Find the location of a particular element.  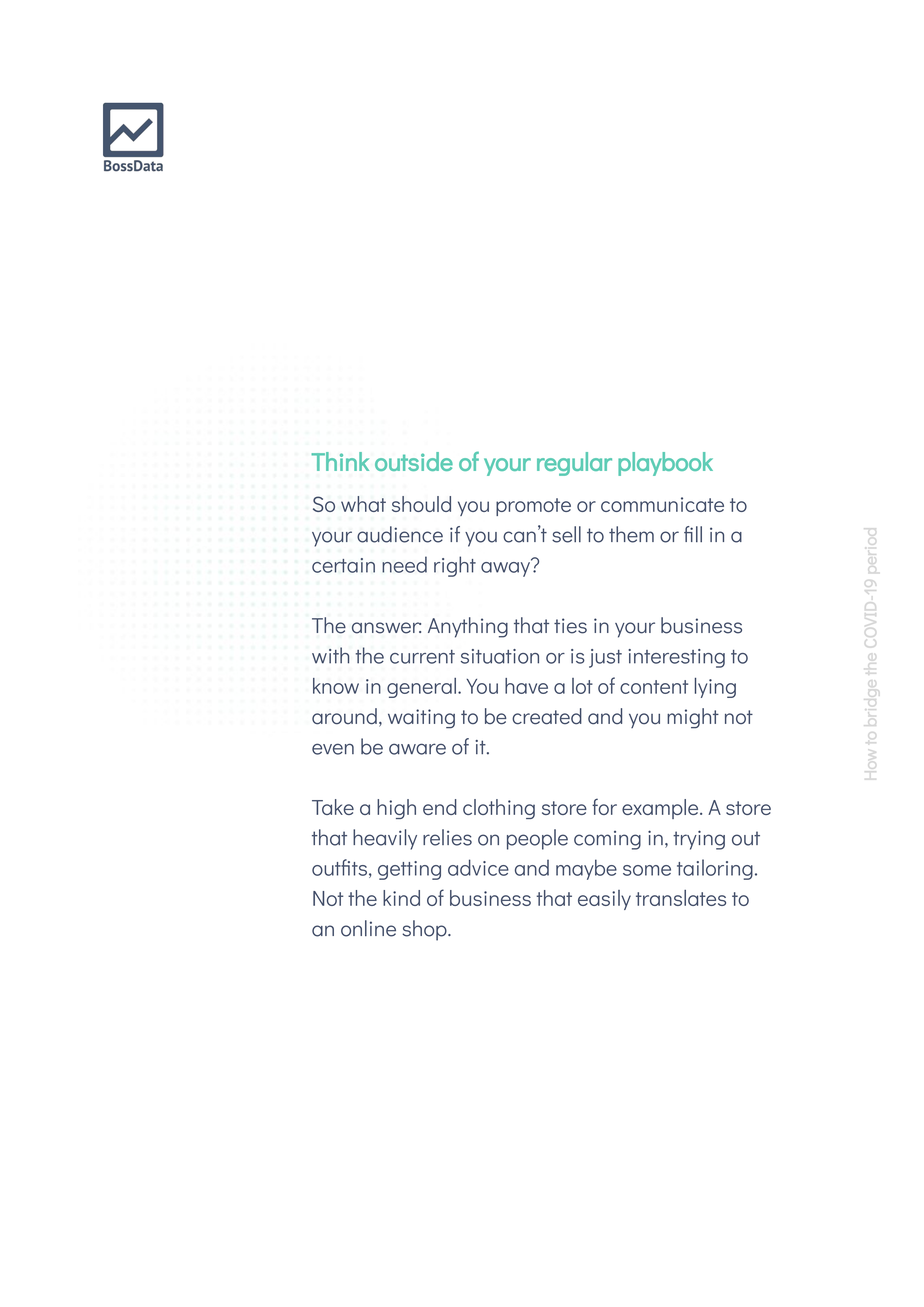

high is located at coordinates (396, 809).
